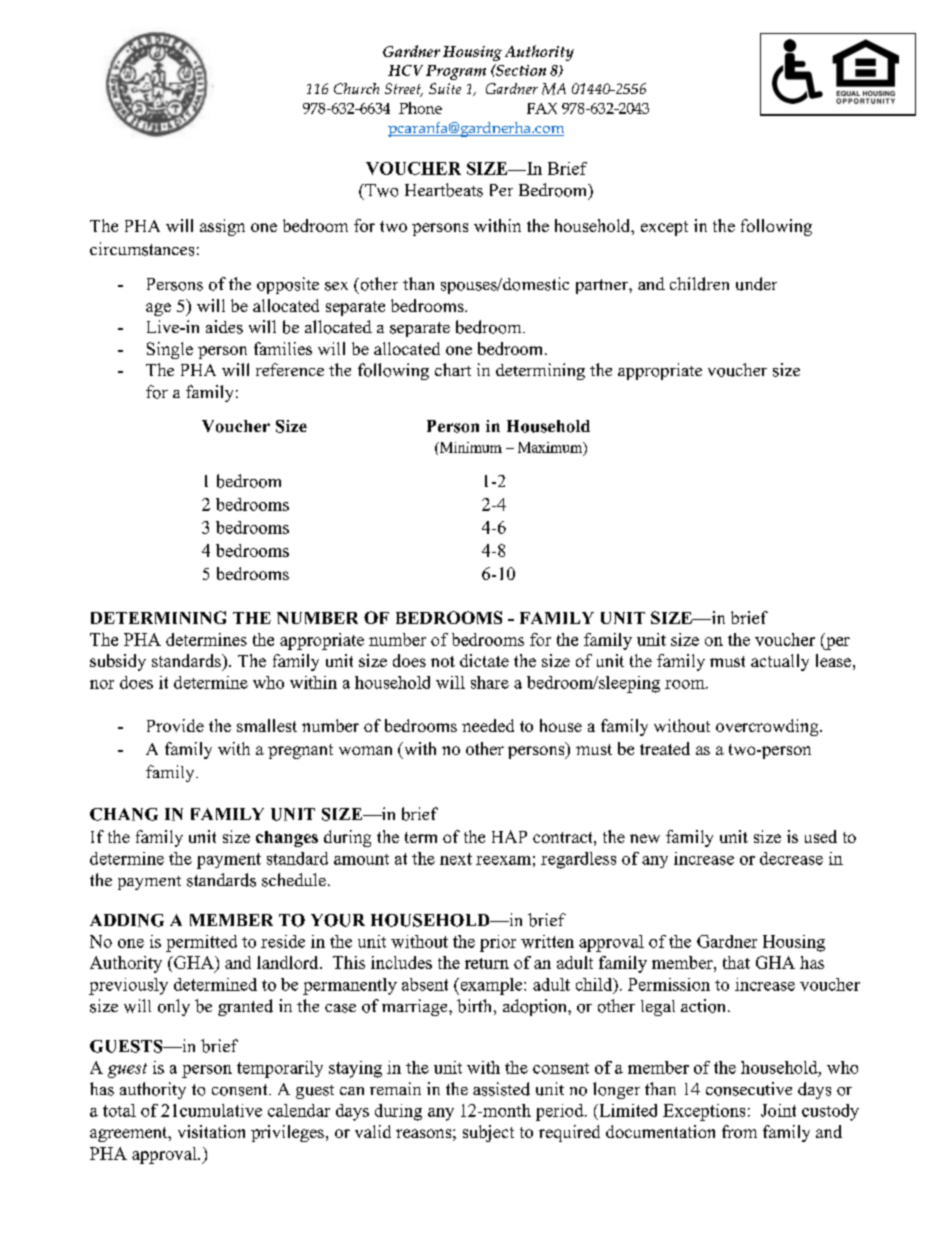 Image resolution: width=952 pixels, height=1233 pixels. Describe the element at coordinates (175, 725) in the screenshot. I see `Provide` at that location.
